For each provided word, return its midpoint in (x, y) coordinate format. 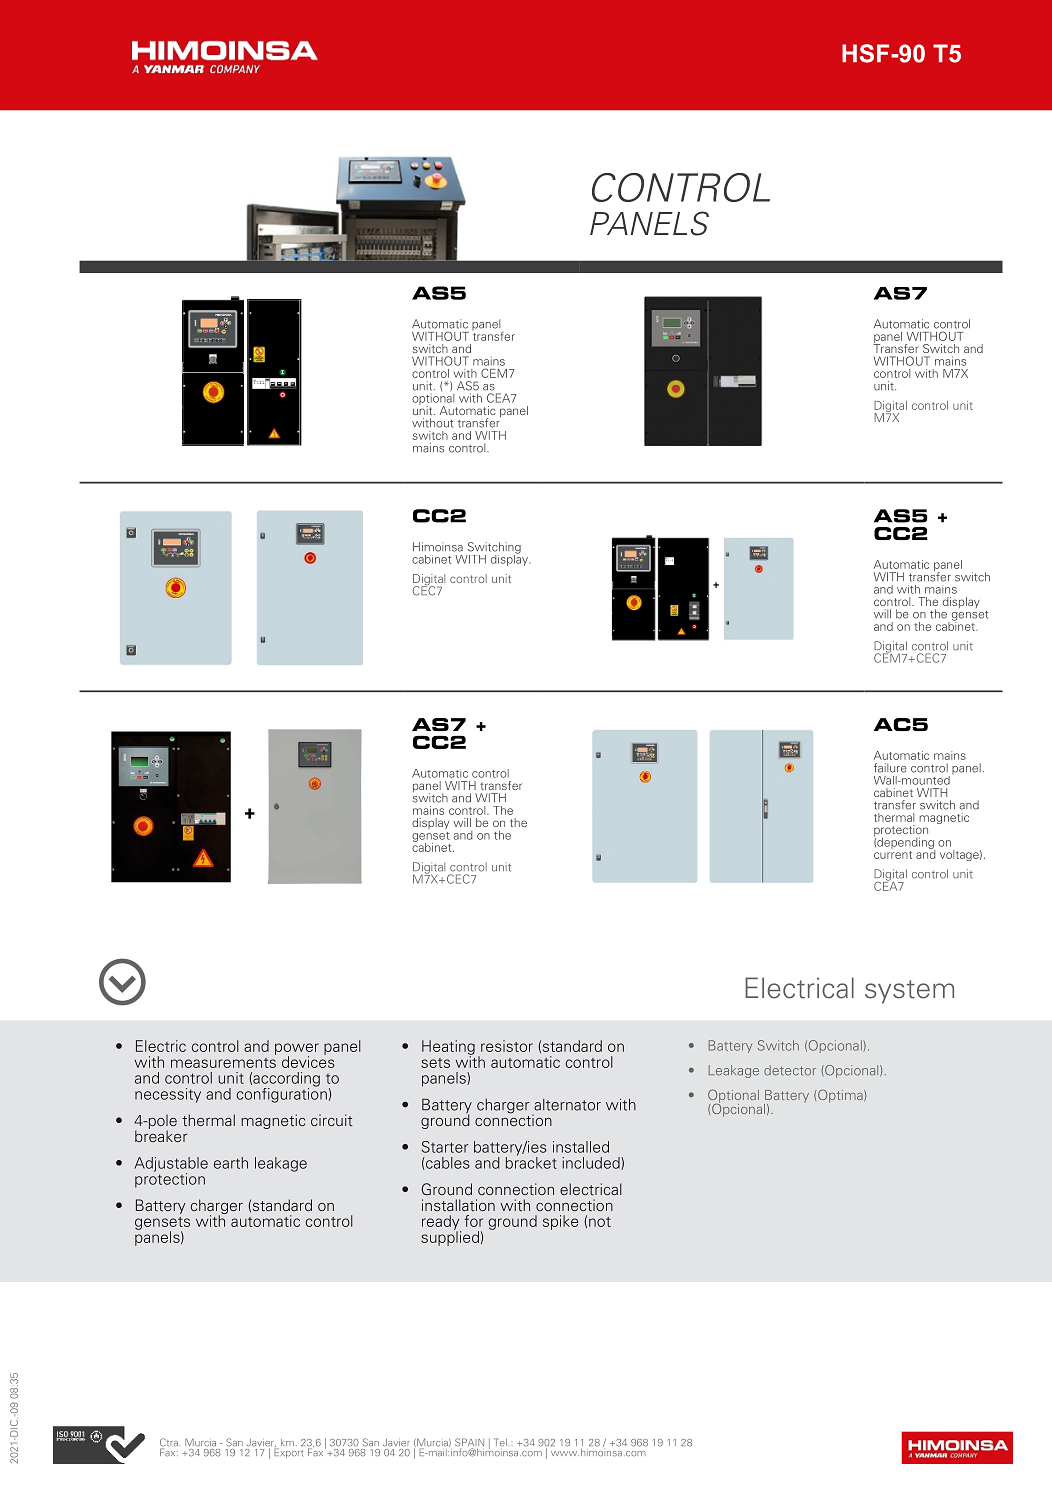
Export (288, 1452)
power (297, 1050)
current (893, 853)
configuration (282, 1094)
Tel (500, 1442)
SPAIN (469, 1443)
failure (890, 768)
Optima (841, 1096)
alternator (567, 1105)
